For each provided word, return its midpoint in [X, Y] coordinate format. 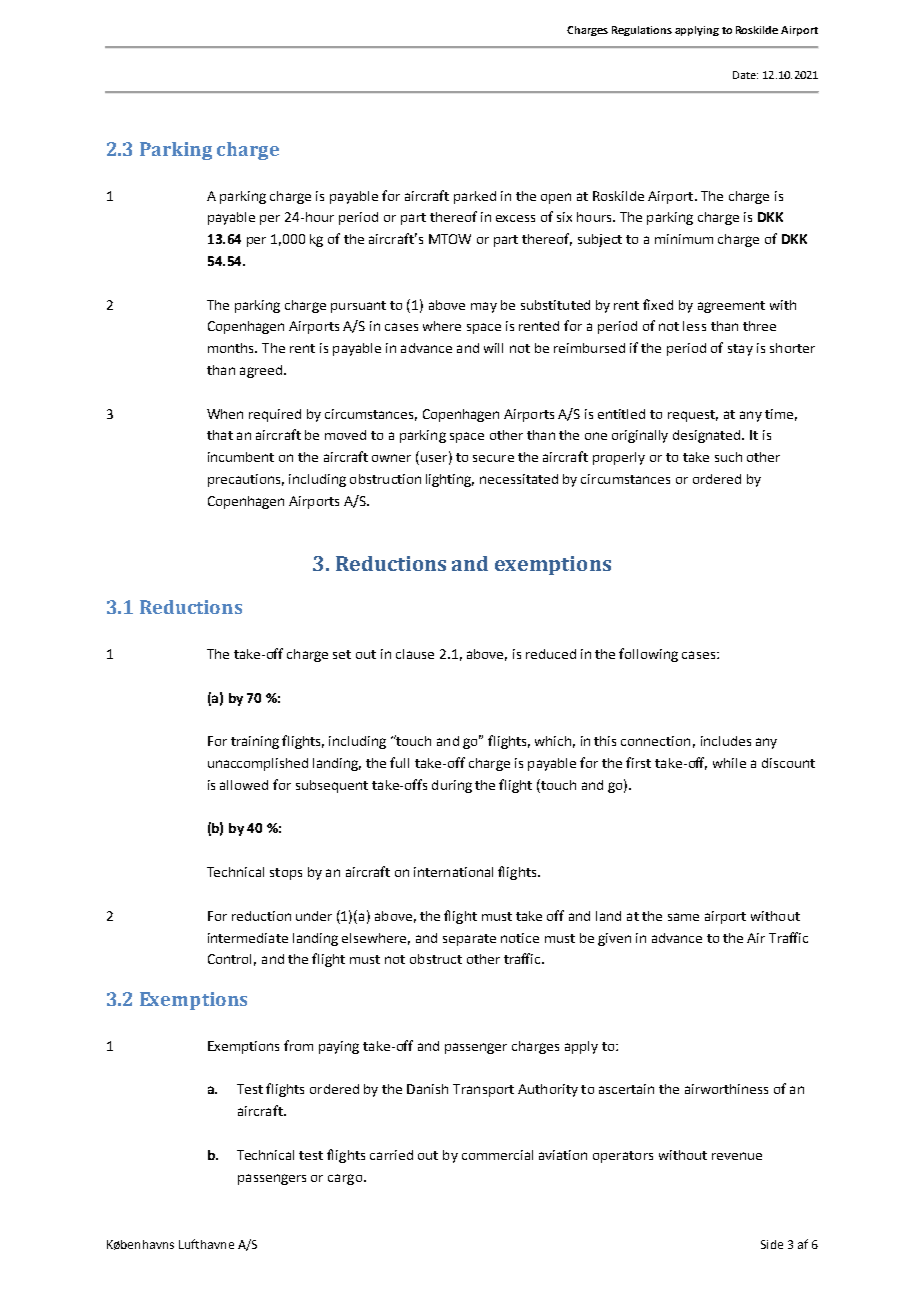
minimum [684, 239]
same [683, 917]
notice [520, 938]
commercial [497, 1155]
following [648, 655]
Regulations [642, 31]
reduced [551, 654]
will [493, 348]
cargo [345, 1179]
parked [475, 197]
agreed [261, 371]
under [314, 916]
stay [740, 350]
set [342, 654]
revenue [737, 1156]
